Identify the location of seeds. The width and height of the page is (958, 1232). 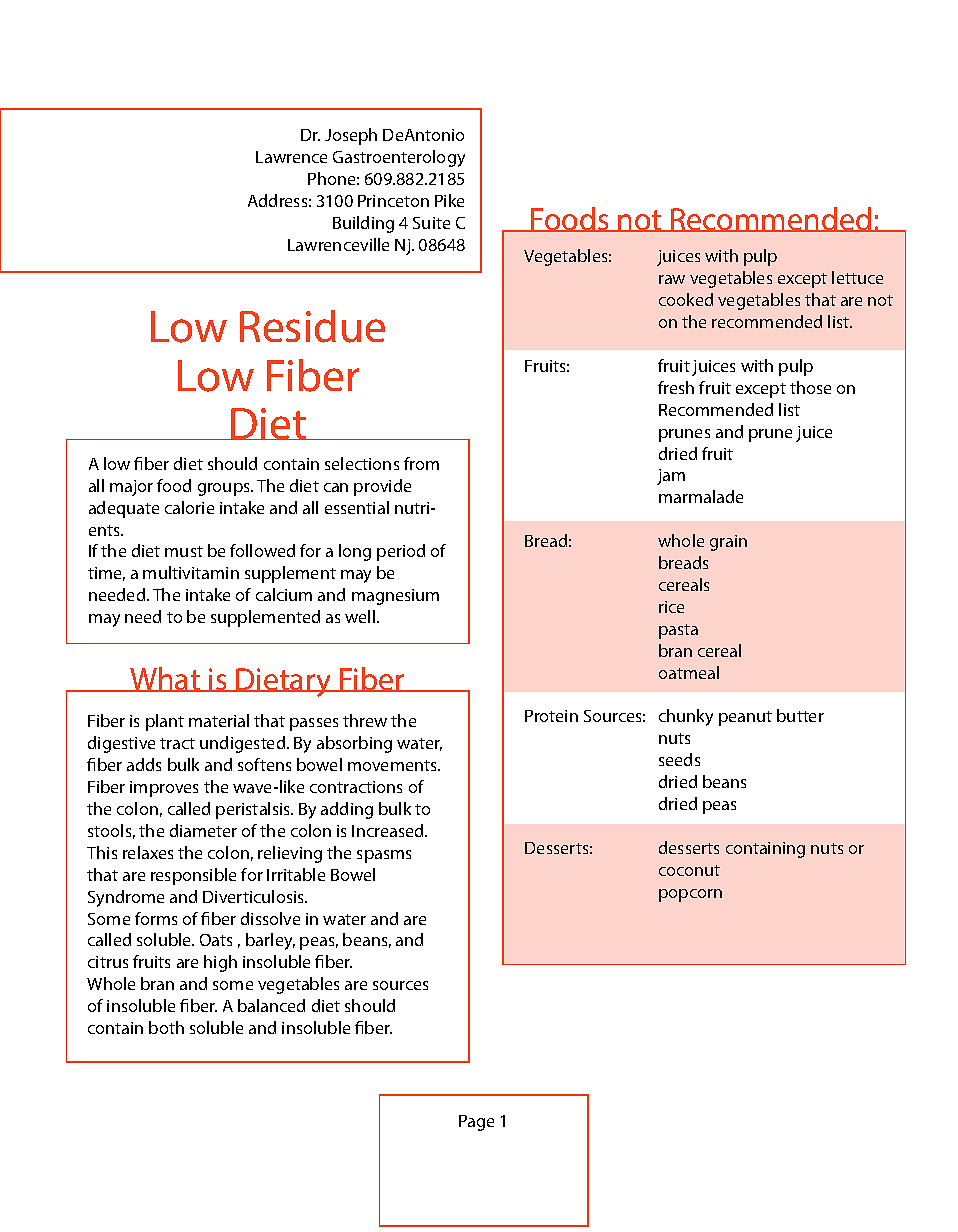
(679, 759).
